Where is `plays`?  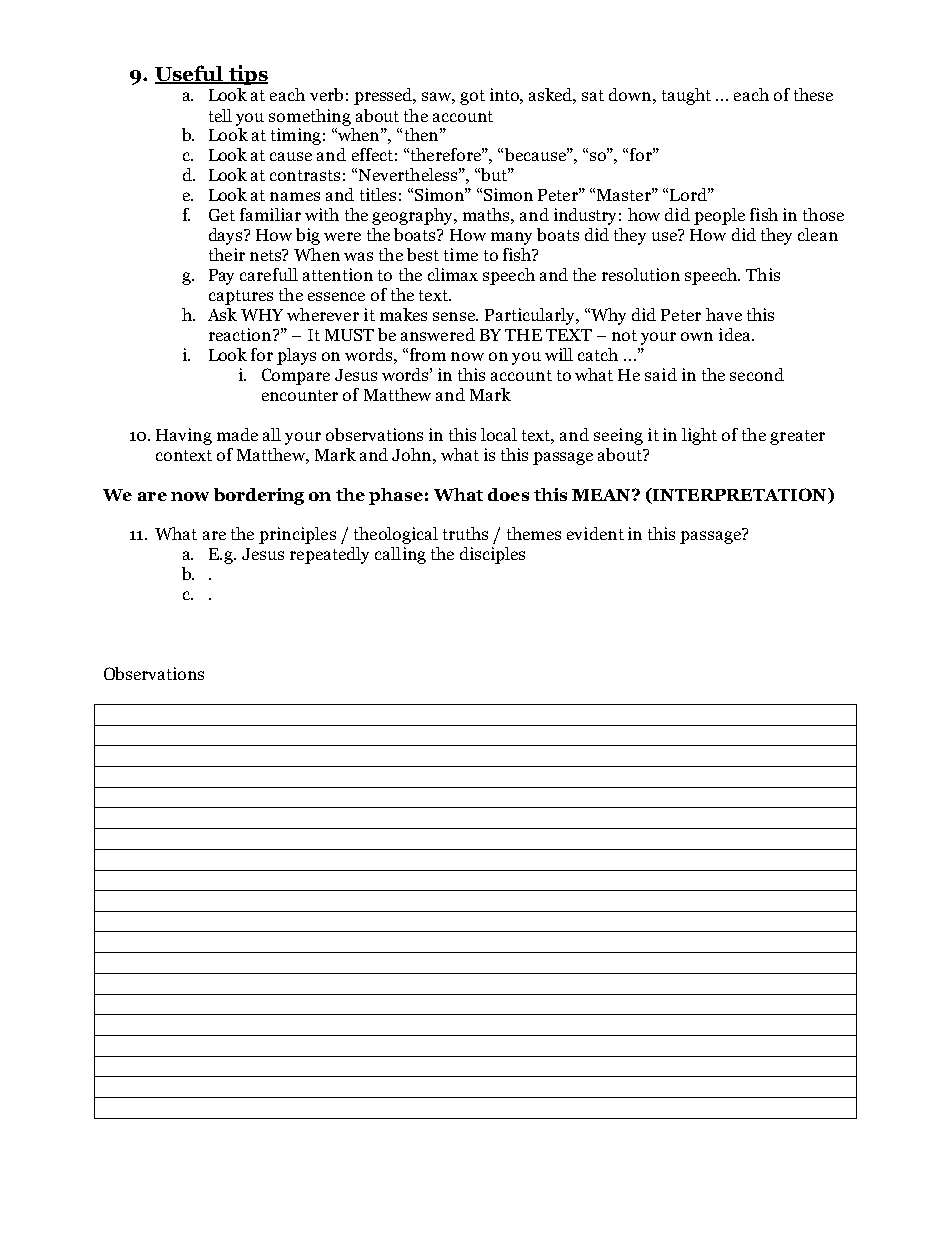
plays is located at coordinates (296, 356).
